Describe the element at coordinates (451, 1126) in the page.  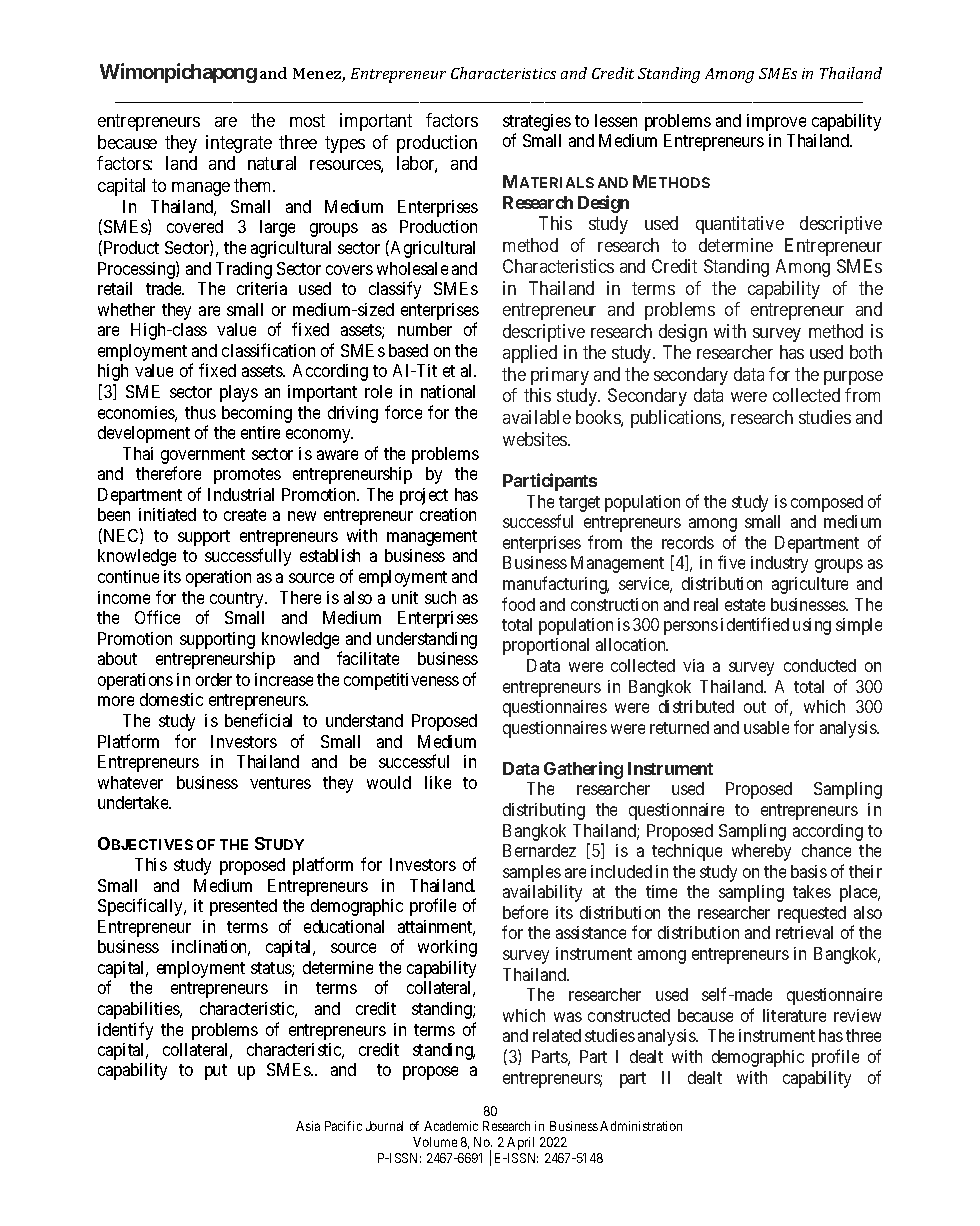
I see `Academic` at that location.
